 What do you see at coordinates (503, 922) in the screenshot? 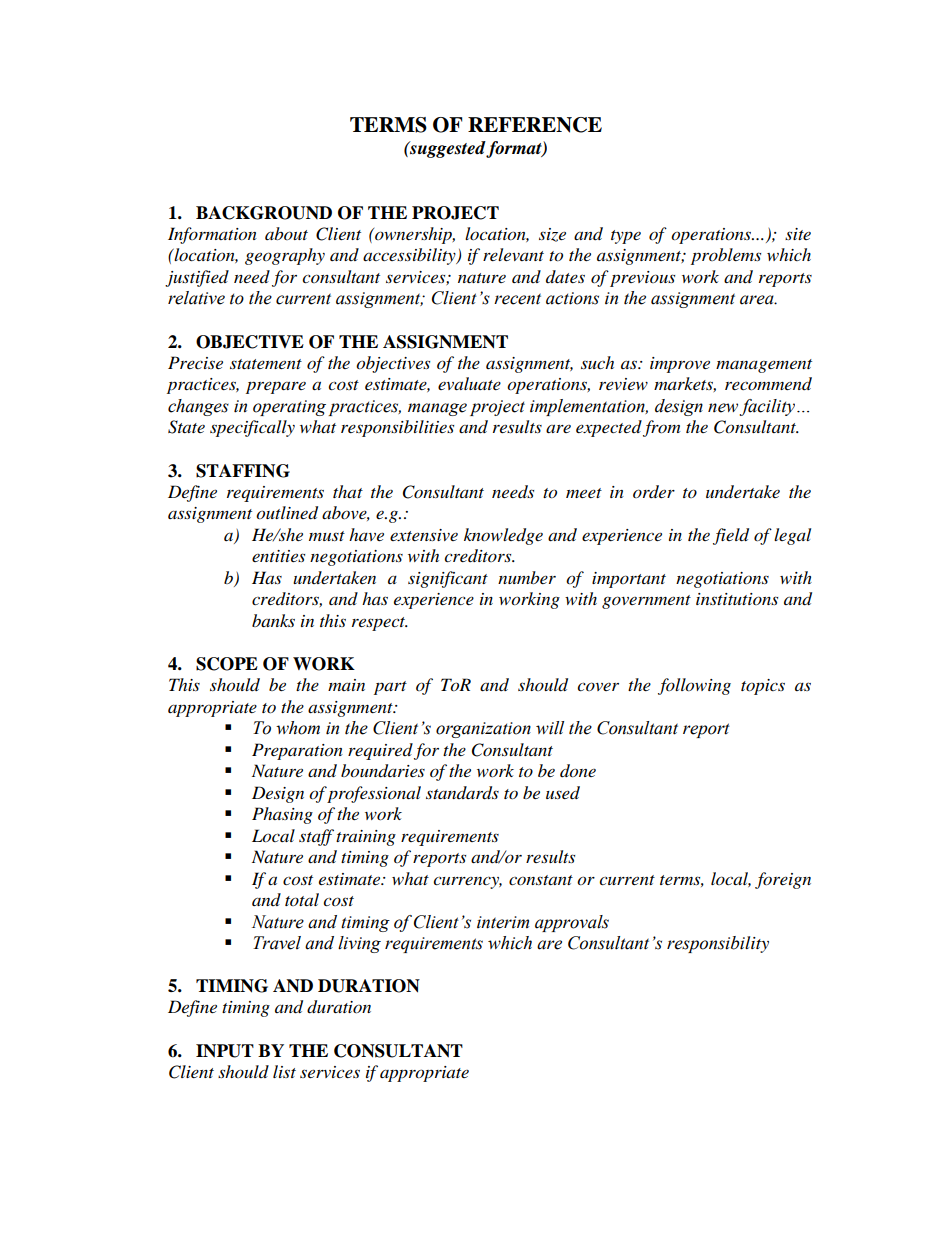
I see `interim` at bounding box center [503, 922].
